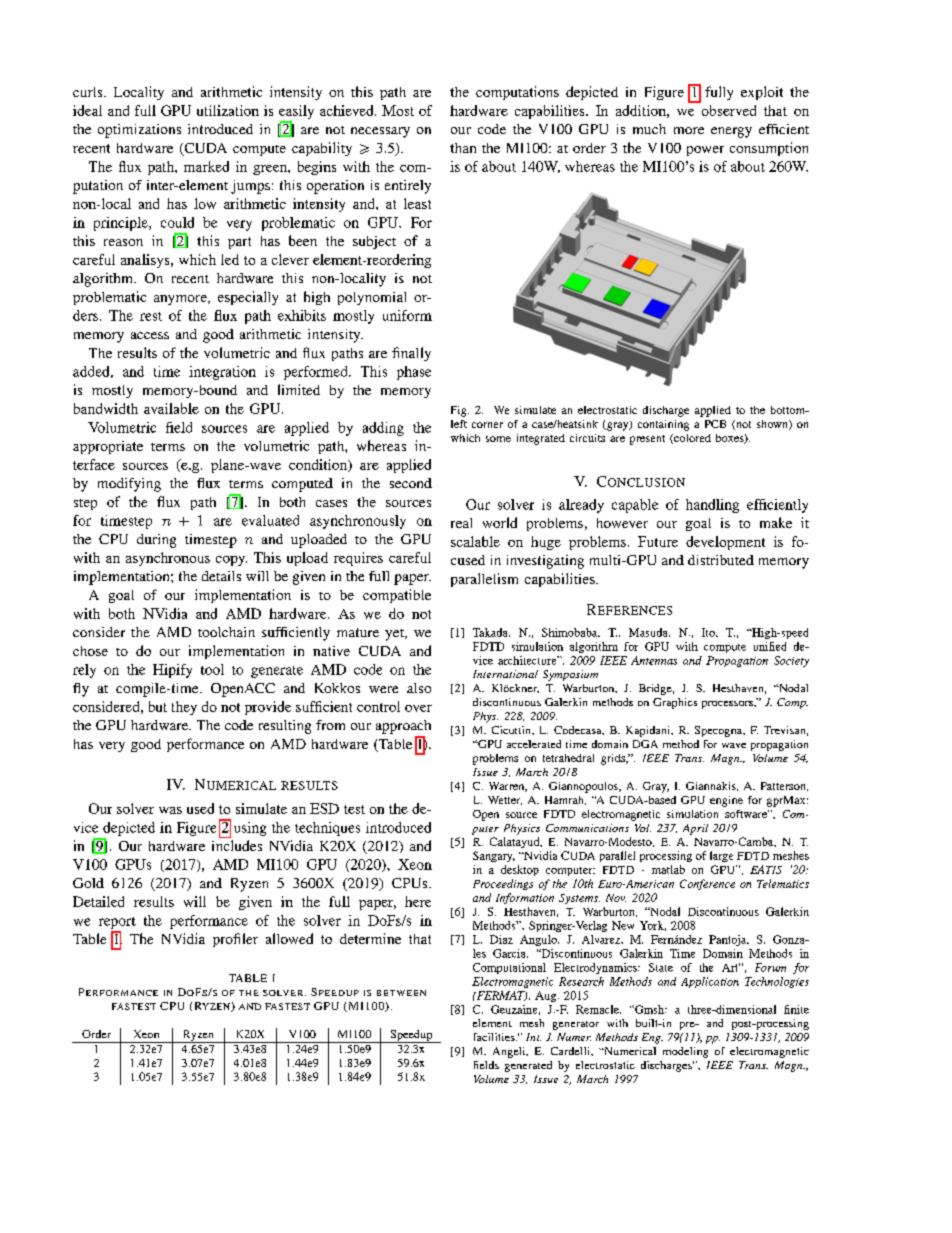  Describe the element at coordinates (170, 810) in the document. I see `was` at that location.
